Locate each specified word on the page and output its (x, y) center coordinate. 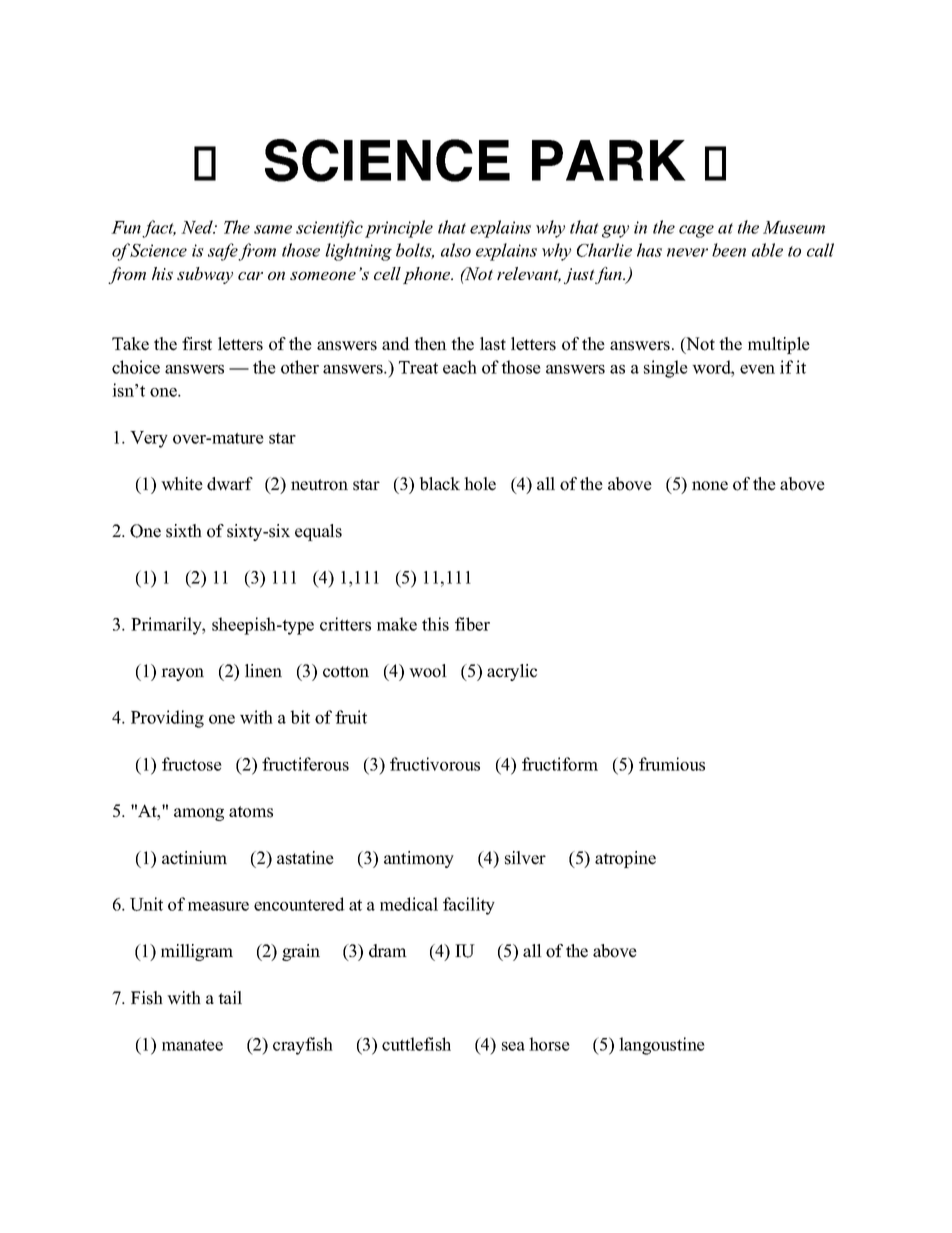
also (456, 250)
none (710, 486)
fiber (472, 624)
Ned (198, 227)
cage (696, 231)
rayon (182, 674)
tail (230, 997)
